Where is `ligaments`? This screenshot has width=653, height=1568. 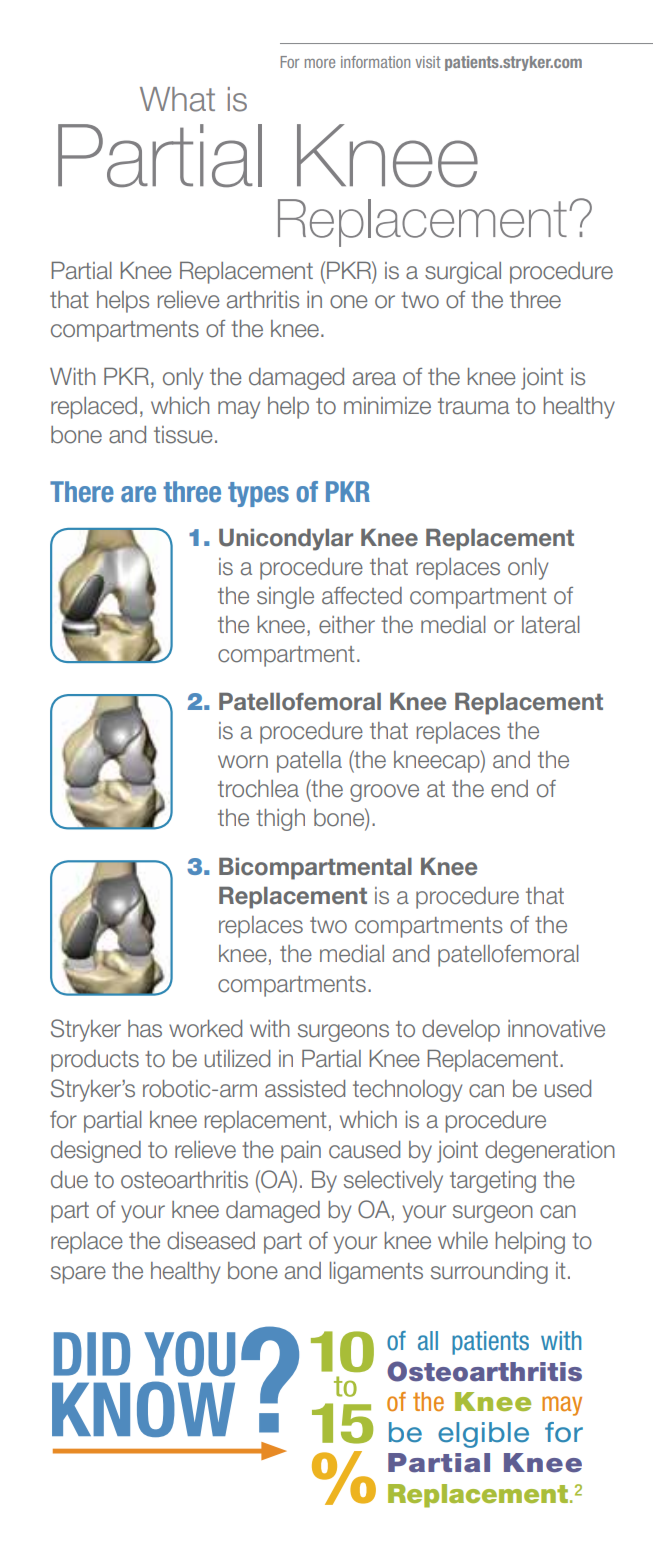
ligaments is located at coordinates (376, 1273).
